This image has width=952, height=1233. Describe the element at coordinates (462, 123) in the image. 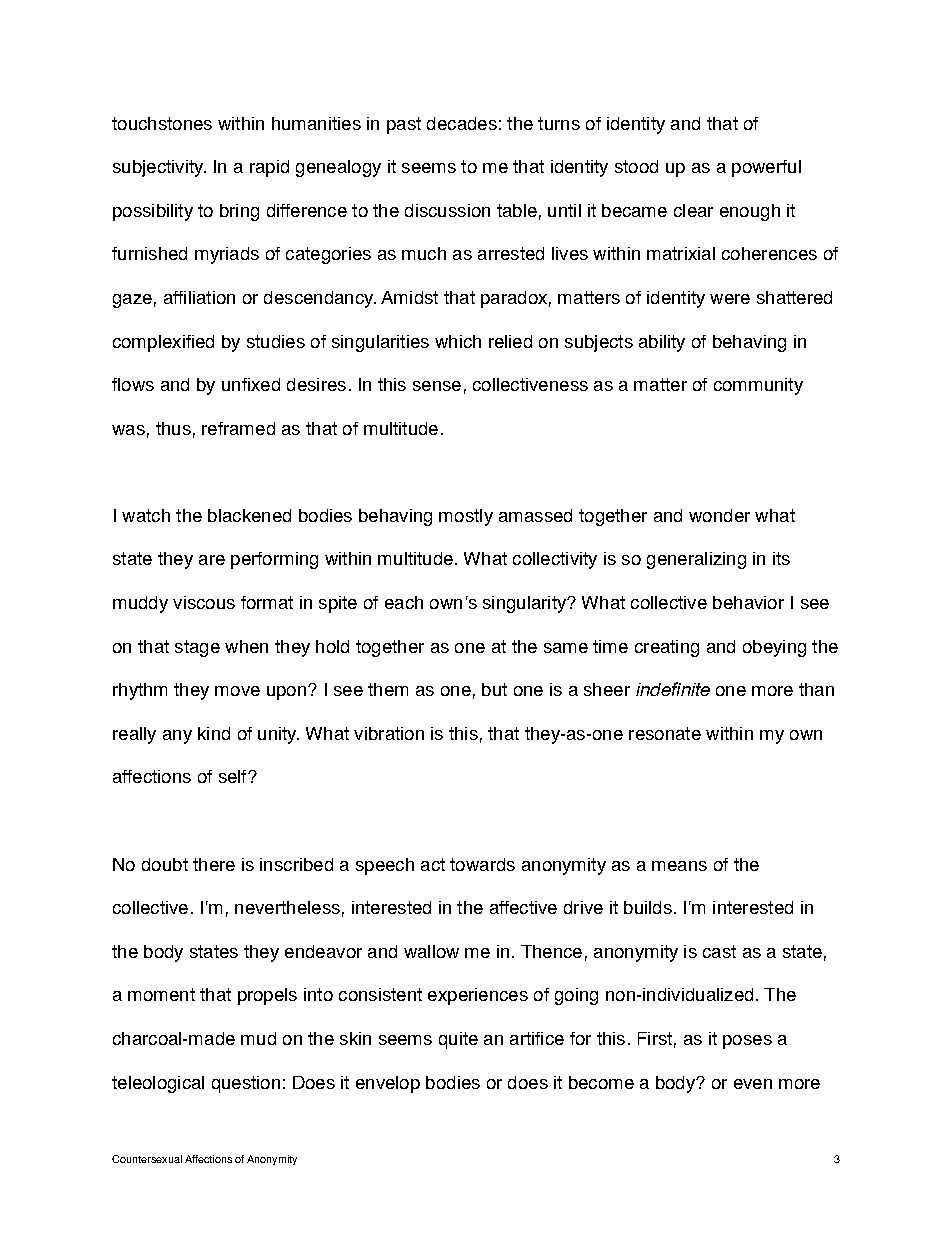

I see `decades` at that location.
